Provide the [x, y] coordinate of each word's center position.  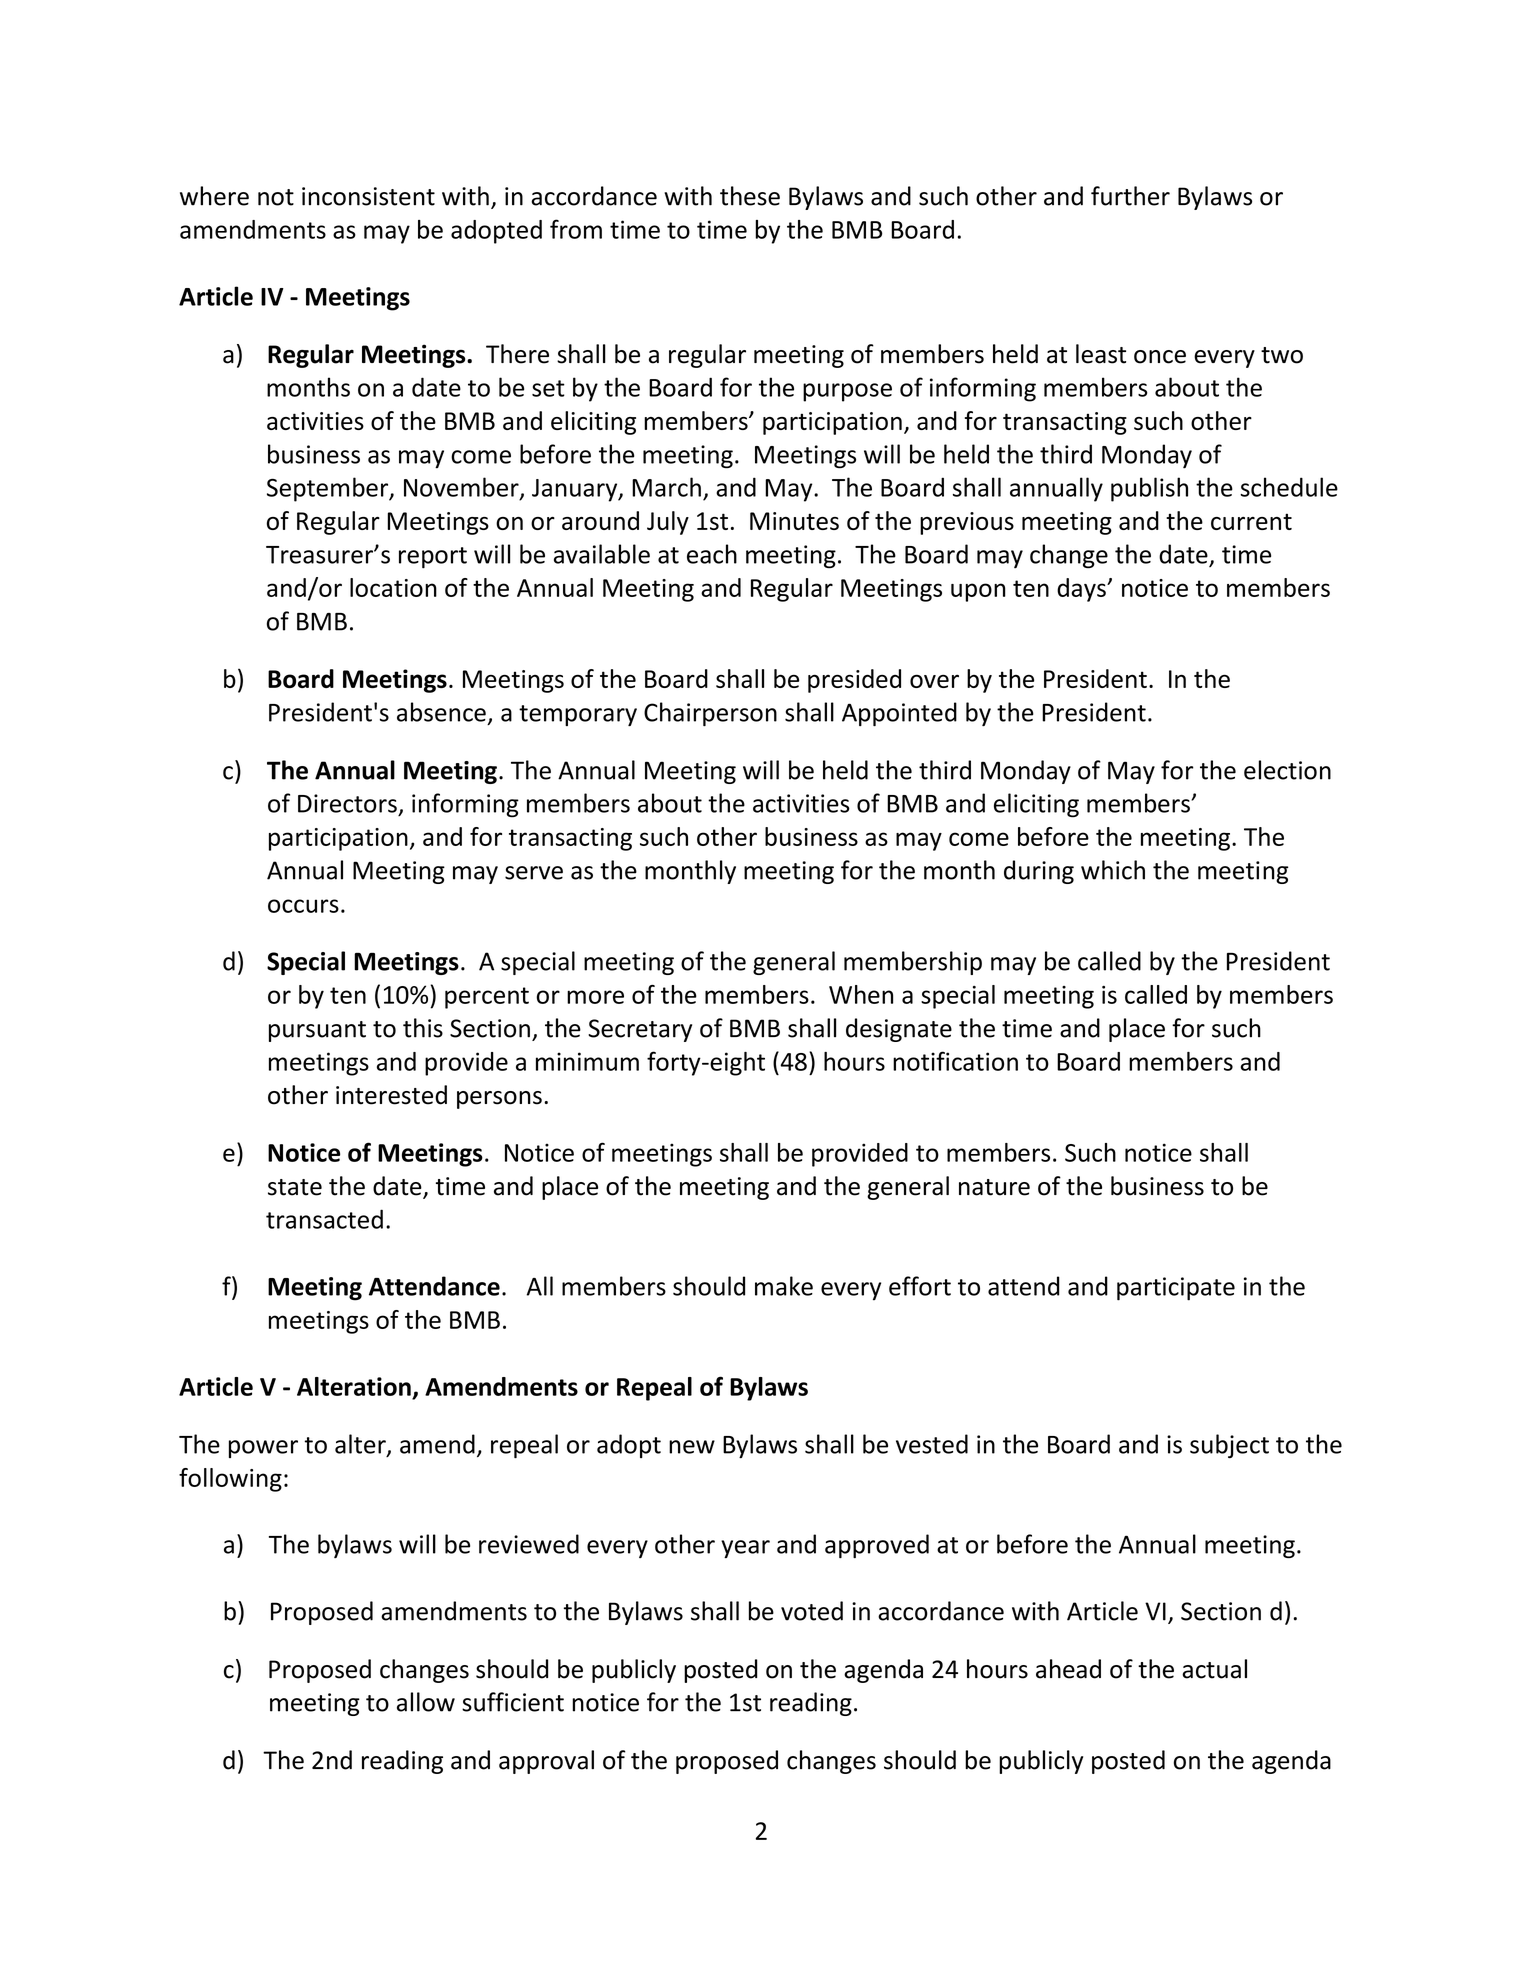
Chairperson [710, 714]
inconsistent [368, 196]
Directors [347, 803]
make [784, 1286]
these [750, 196]
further [1130, 196]
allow [426, 1702]
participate [1176, 1289]
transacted [324, 1219]
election [1287, 770]
